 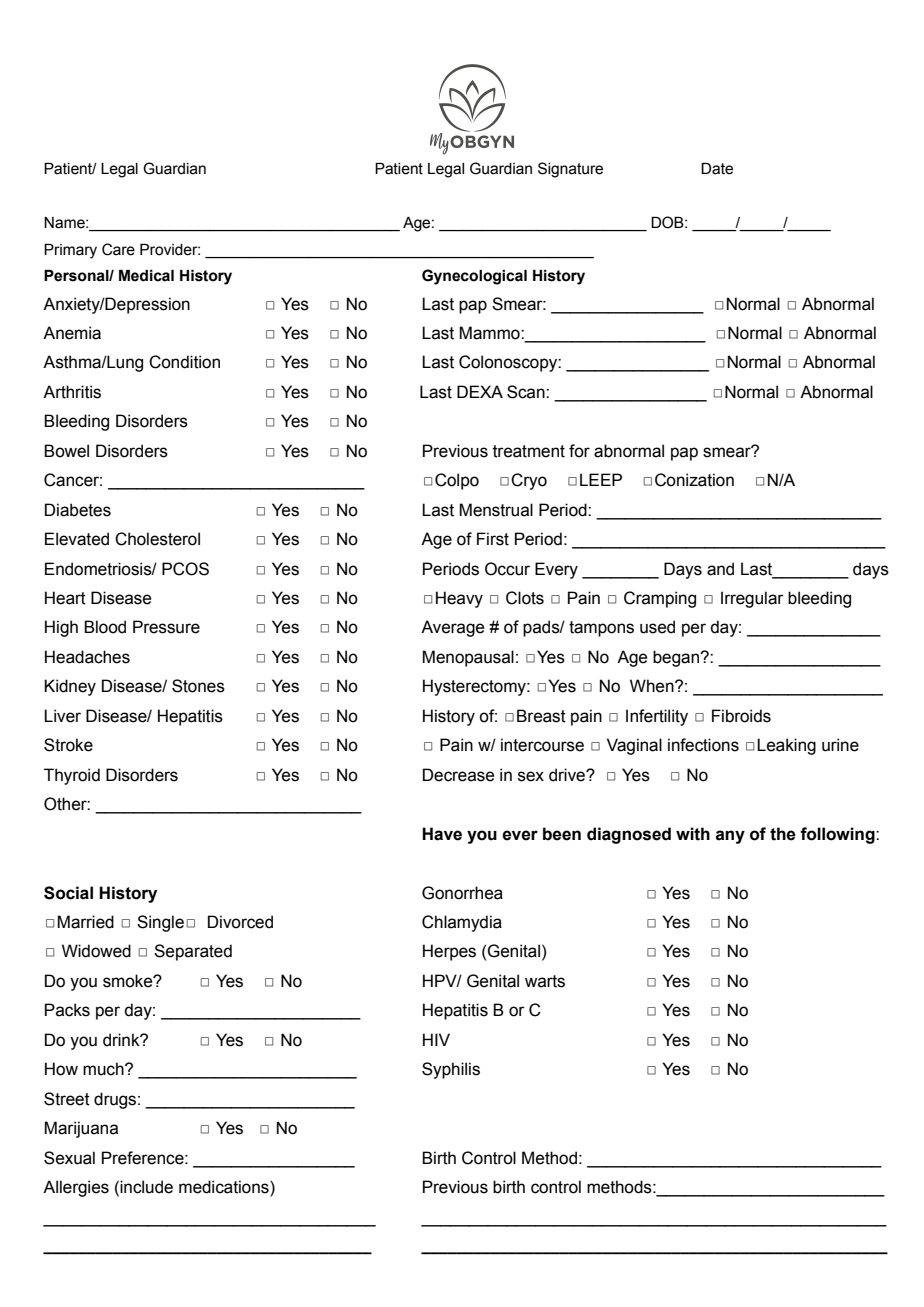 What do you see at coordinates (66, 451) in the screenshot?
I see `Bowel` at bounding box center [66, 451].
